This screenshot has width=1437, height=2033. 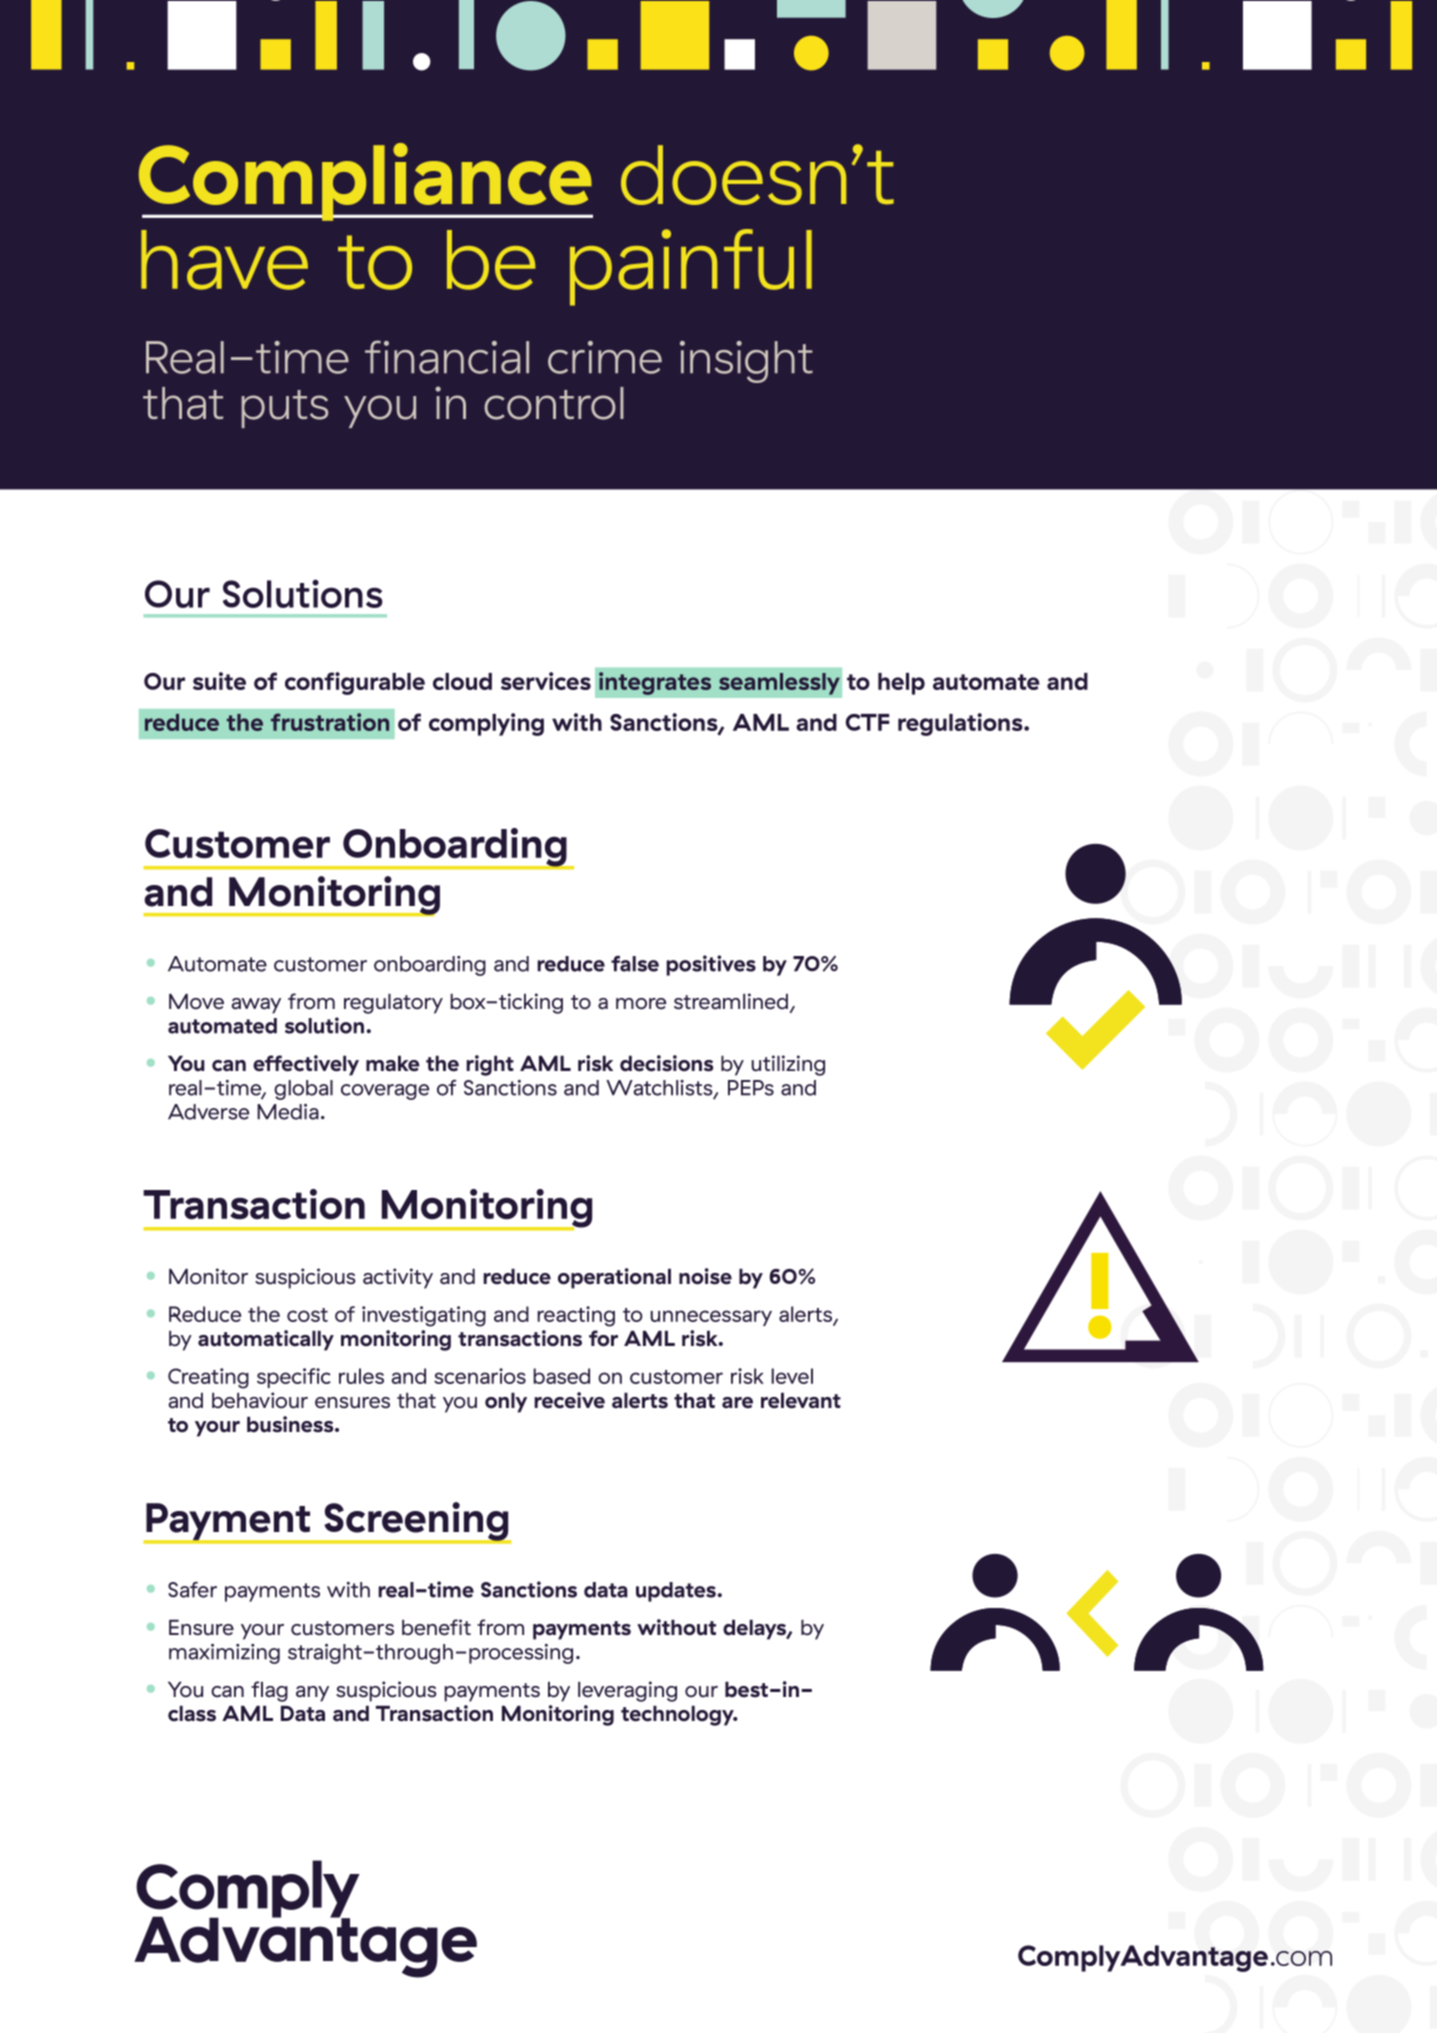 I want to click on services, so click(x=546, y=681).
